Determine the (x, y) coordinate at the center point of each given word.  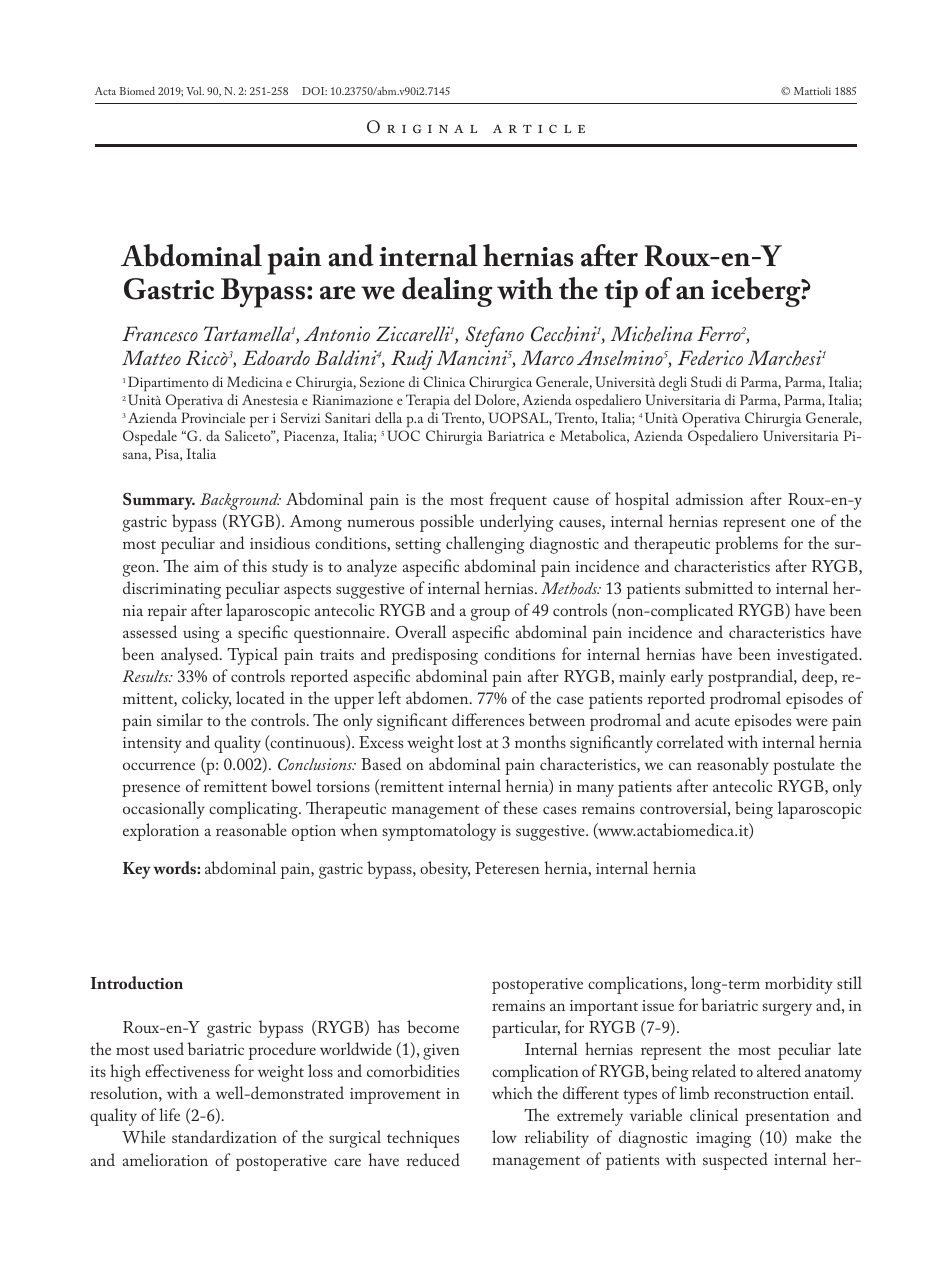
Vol (195, 90)
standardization (224, 1136)
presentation (787, 1118)
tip (621, 294)
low (504, 1136)
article (539, 128)
